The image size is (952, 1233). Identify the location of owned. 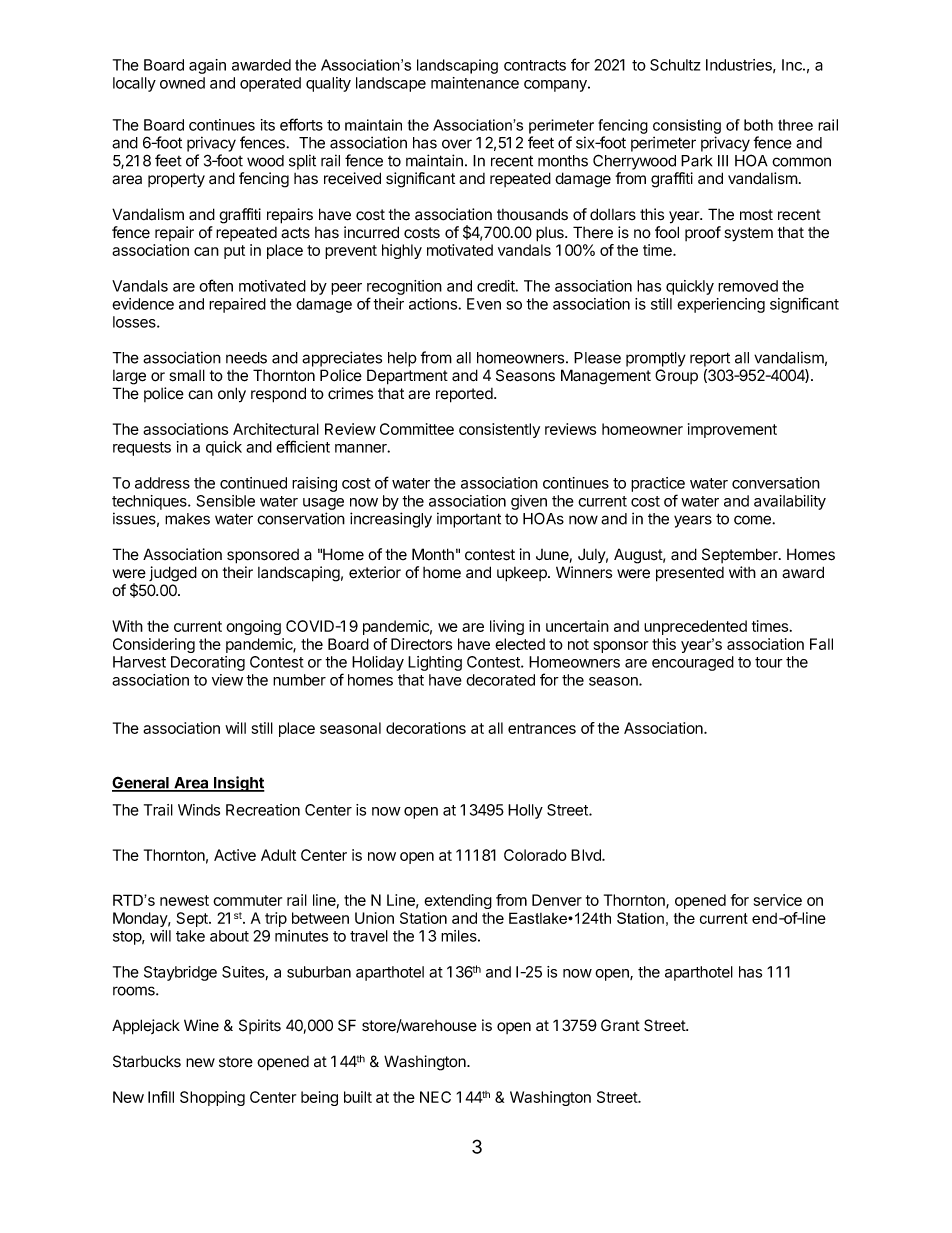
(182, 83).
